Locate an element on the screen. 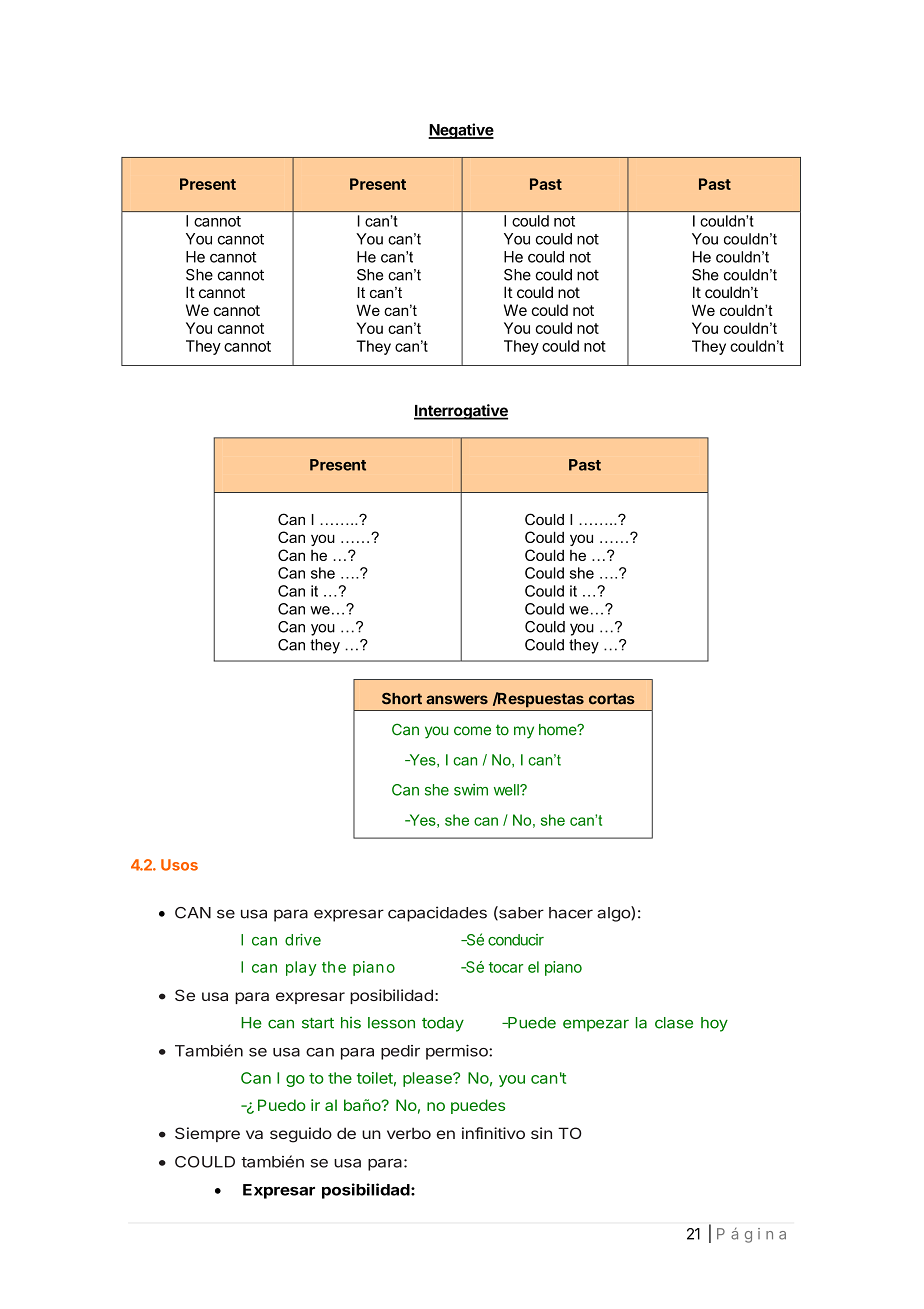 Image resolution: width=924 pixels, height=1309 pixels. Short is located at coordinates (402, 698).
